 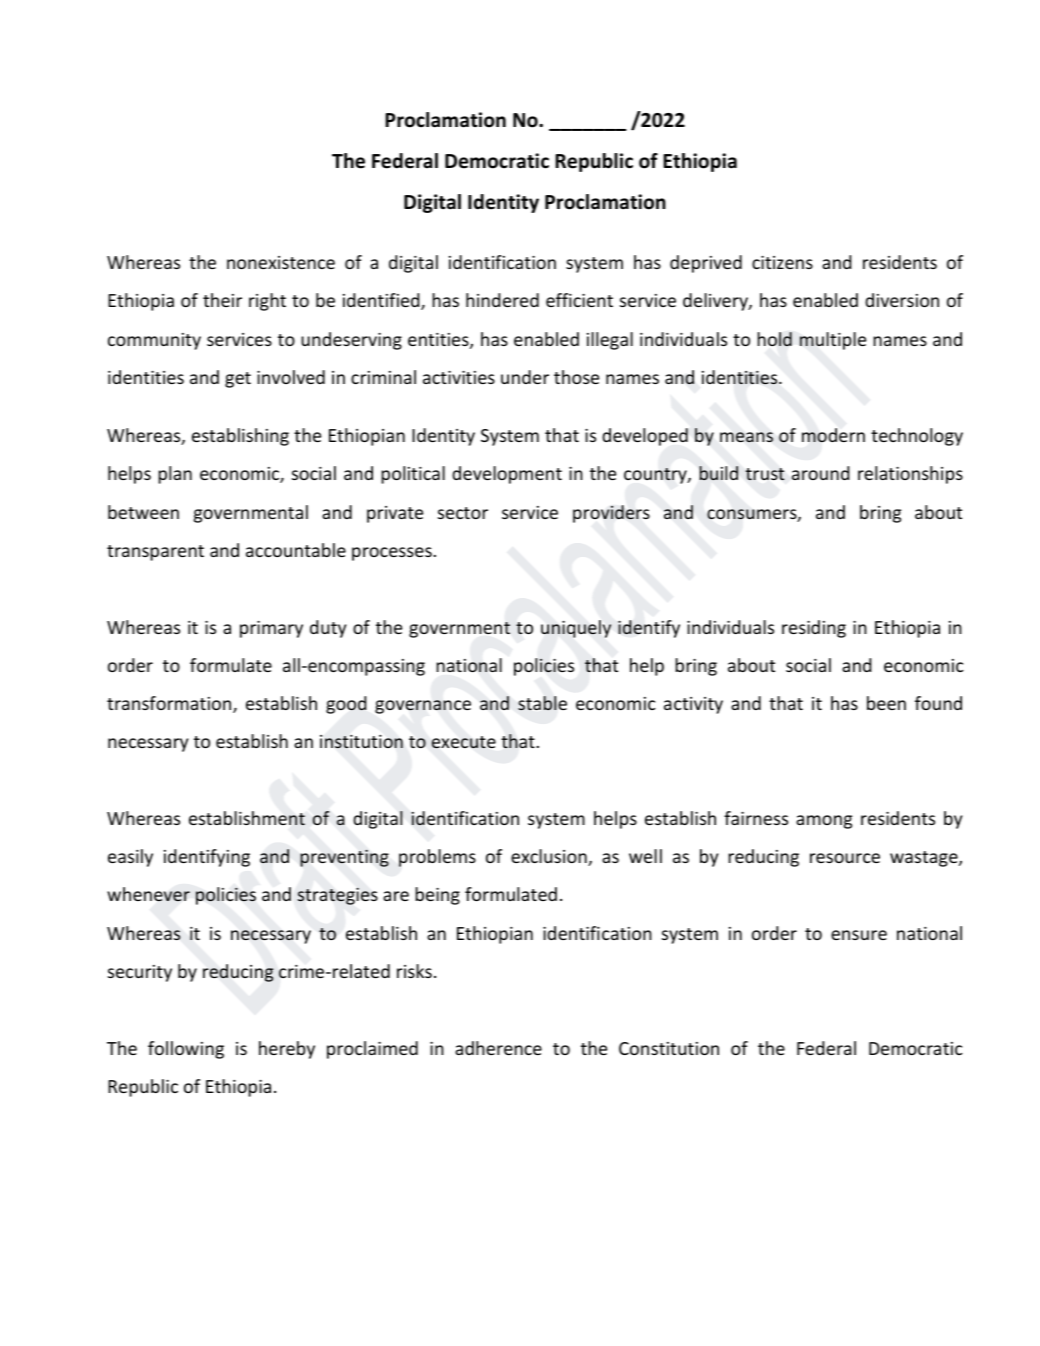 What do you see at coordinates (502, 300) in the page?
I see `hindered` at bounding box center [502, 300].
